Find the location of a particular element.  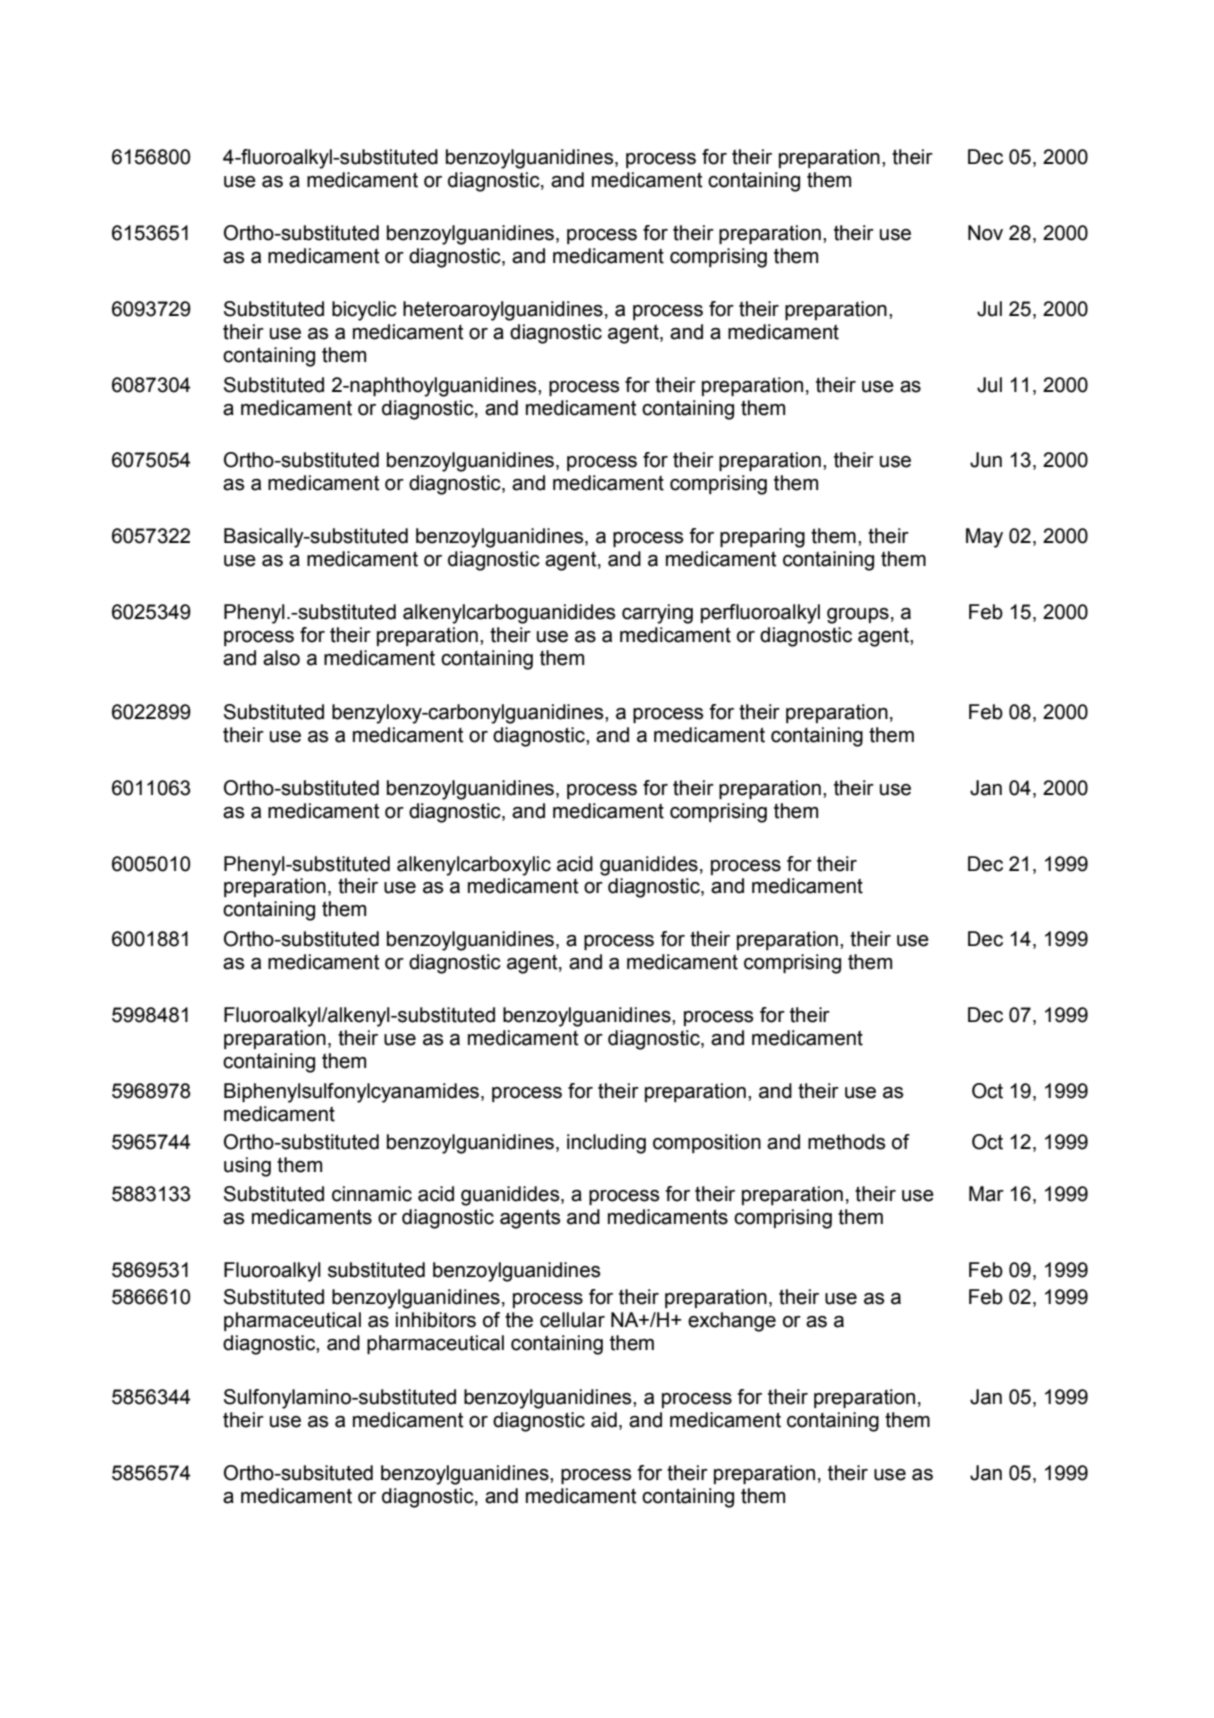

inhibitors is located at coordinates (436, 1320).
